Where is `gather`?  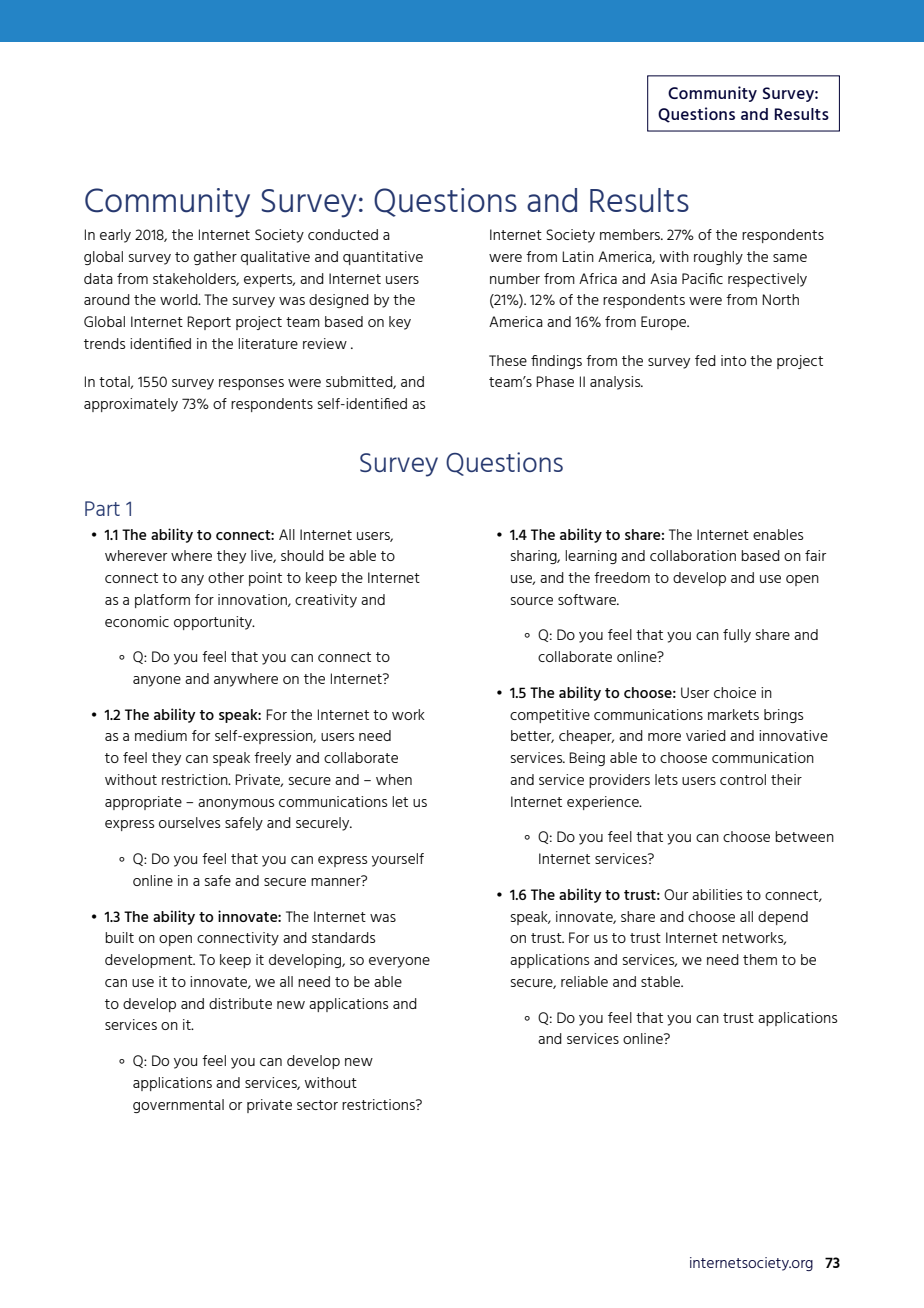 gather is located at coordinates (215, 258).
